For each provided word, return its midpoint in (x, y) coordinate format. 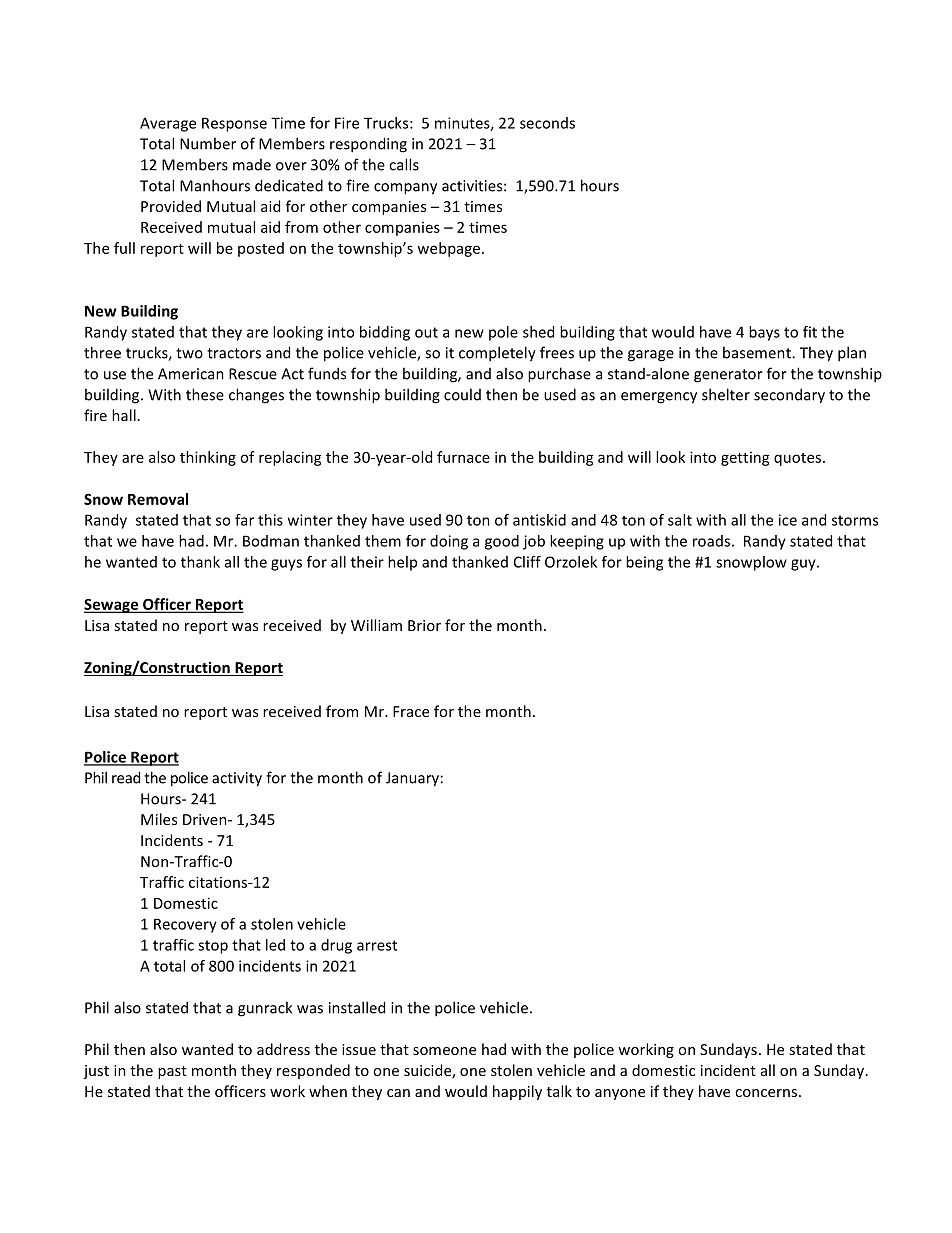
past (172, 1072)
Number (208, 143)
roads (711, 541)
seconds (547, 123)
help (402, 563)
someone (444, 1051)
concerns (767, 1093)
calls (404, 164)
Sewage (112, 606)
